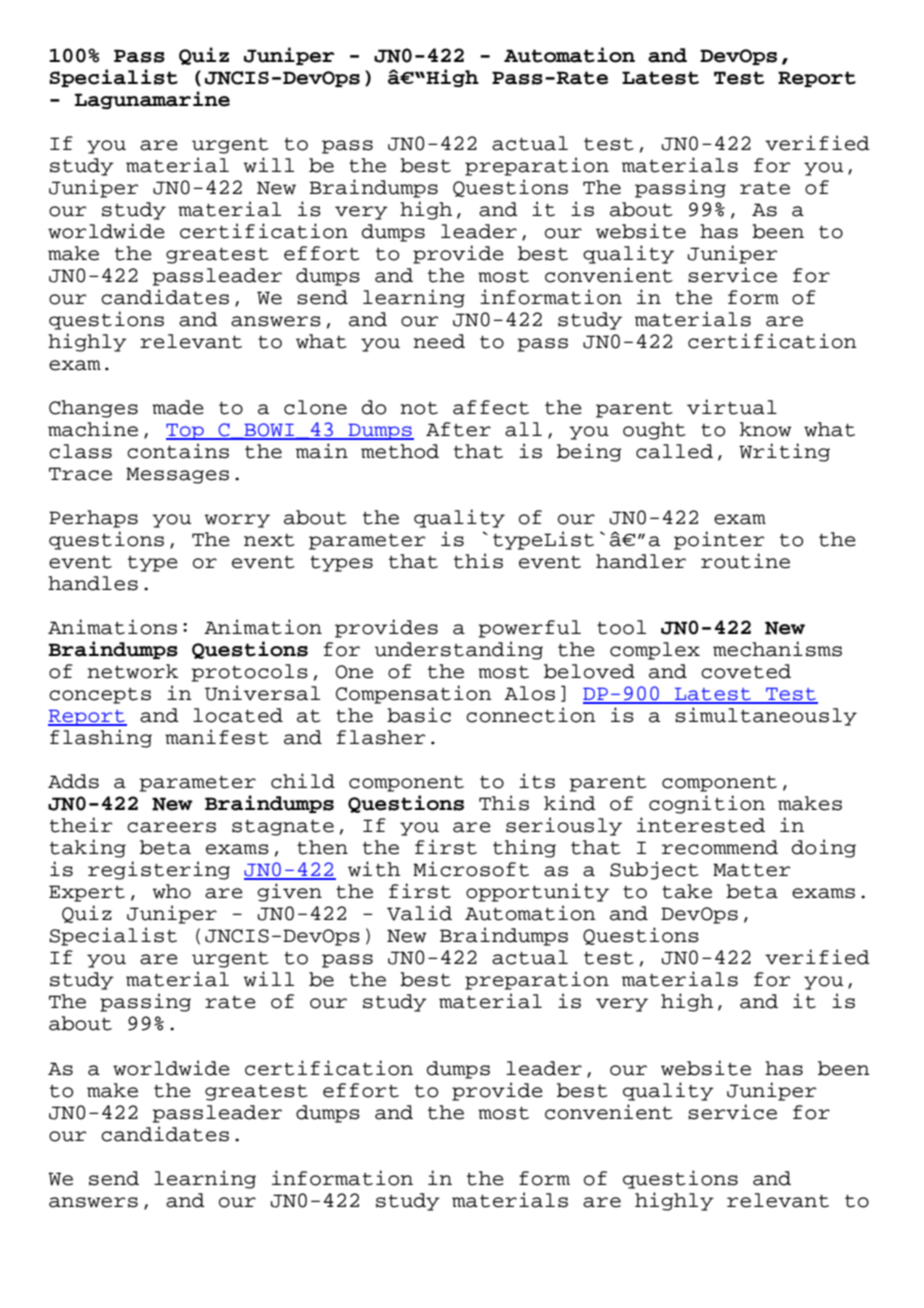 Image resolution: width=924 pixels, height=1308 pixels. Describe the element at coordinates (419, 913) in the screenshot. I see `Valid` at that location.
